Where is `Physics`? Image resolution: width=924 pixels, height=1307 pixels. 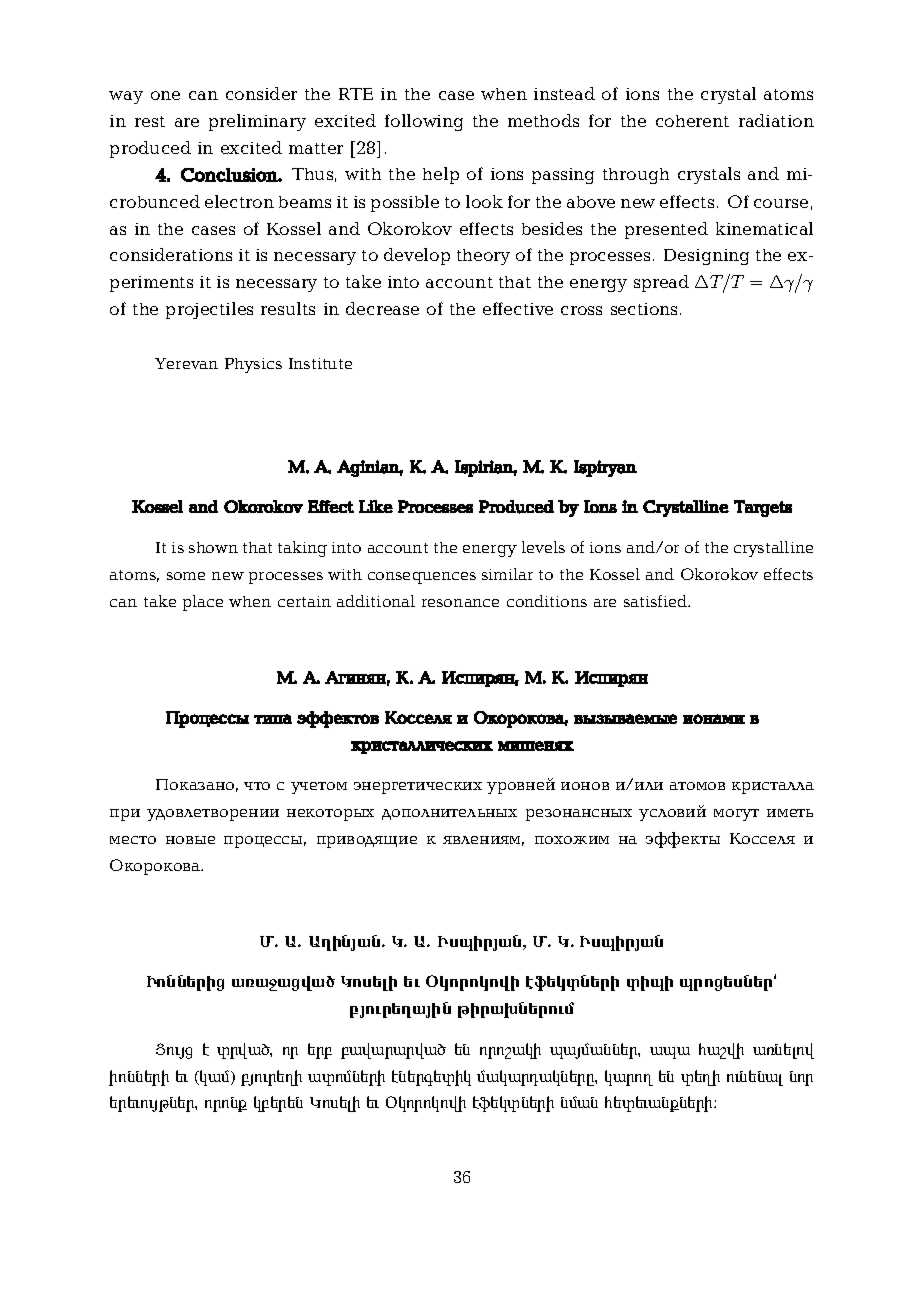
Physics is located at coordinates (253, 365).
